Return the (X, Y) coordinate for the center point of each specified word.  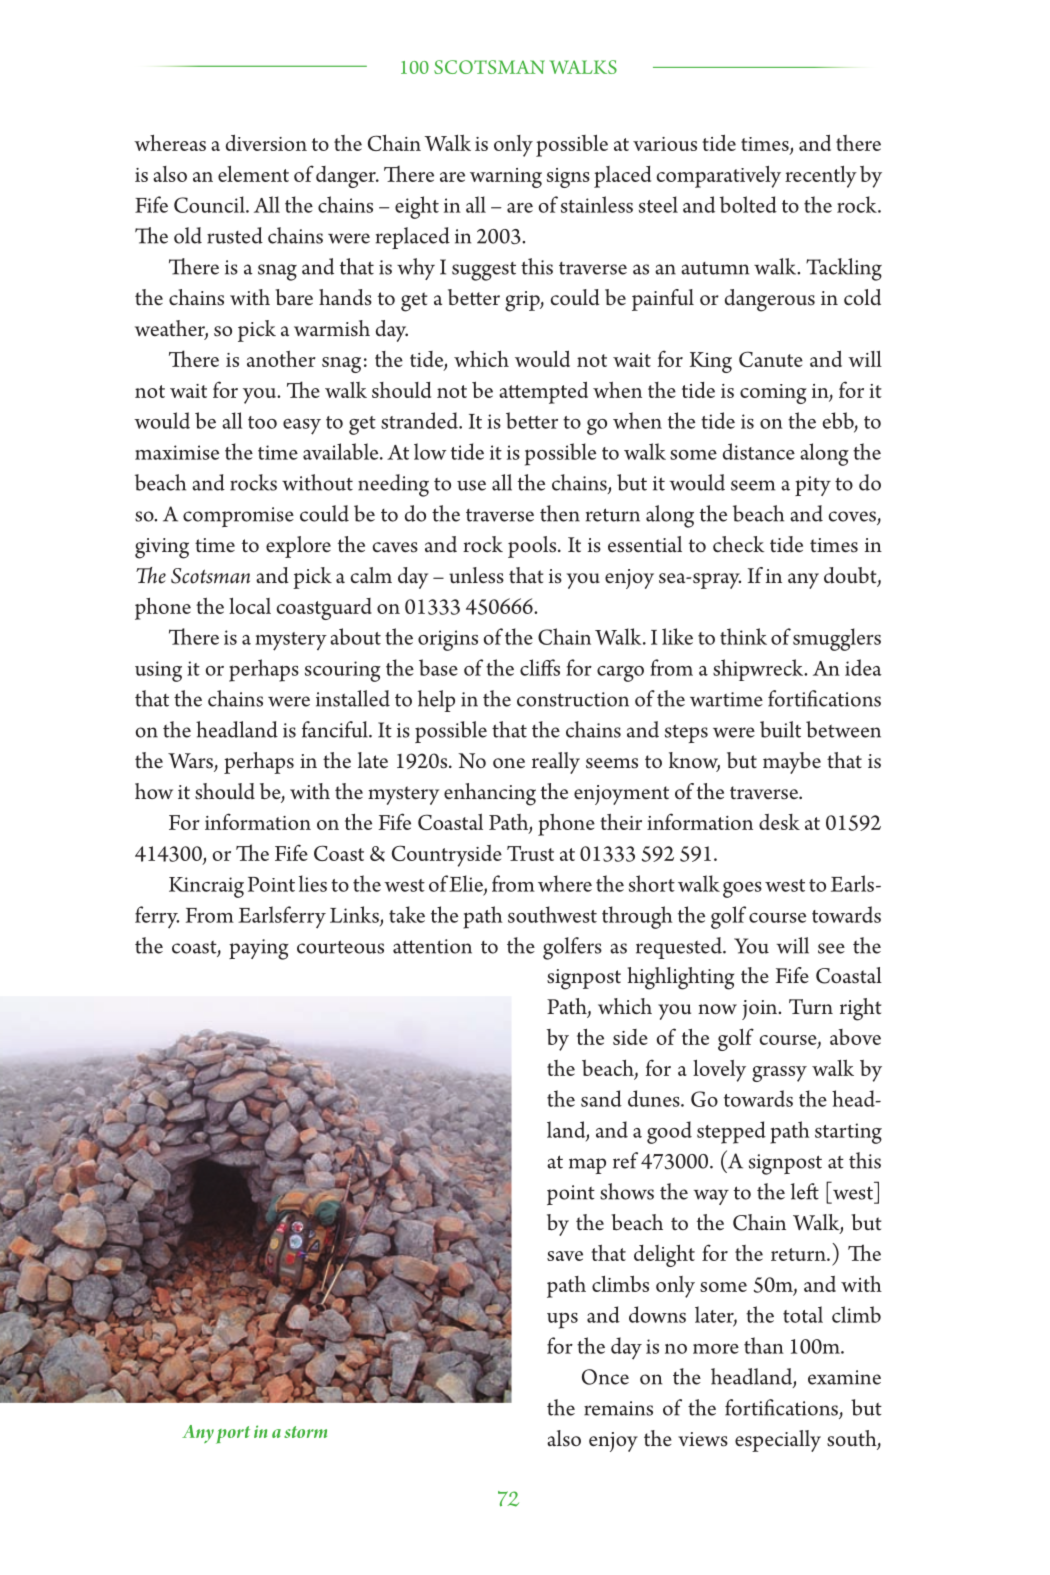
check (738, 544)
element (253, 174)
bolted (748, 204)
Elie (467, 884)
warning (506, 178)
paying (259, 949)
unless (476, 575)
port (233, 1435)
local (250, 606)
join (761, 1010)
